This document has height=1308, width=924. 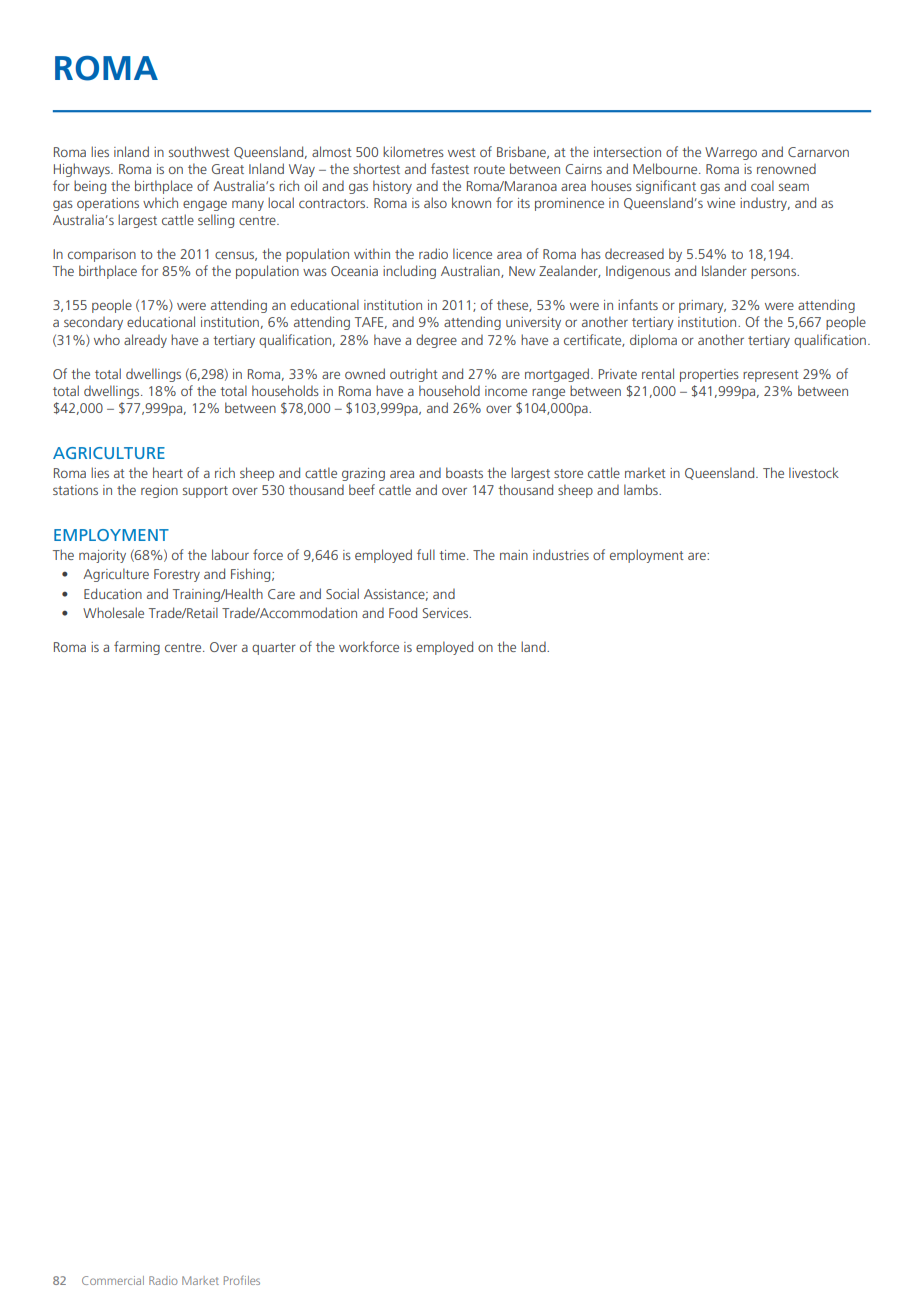 I want to click on Profiles, so click(x=242, y=1280).
